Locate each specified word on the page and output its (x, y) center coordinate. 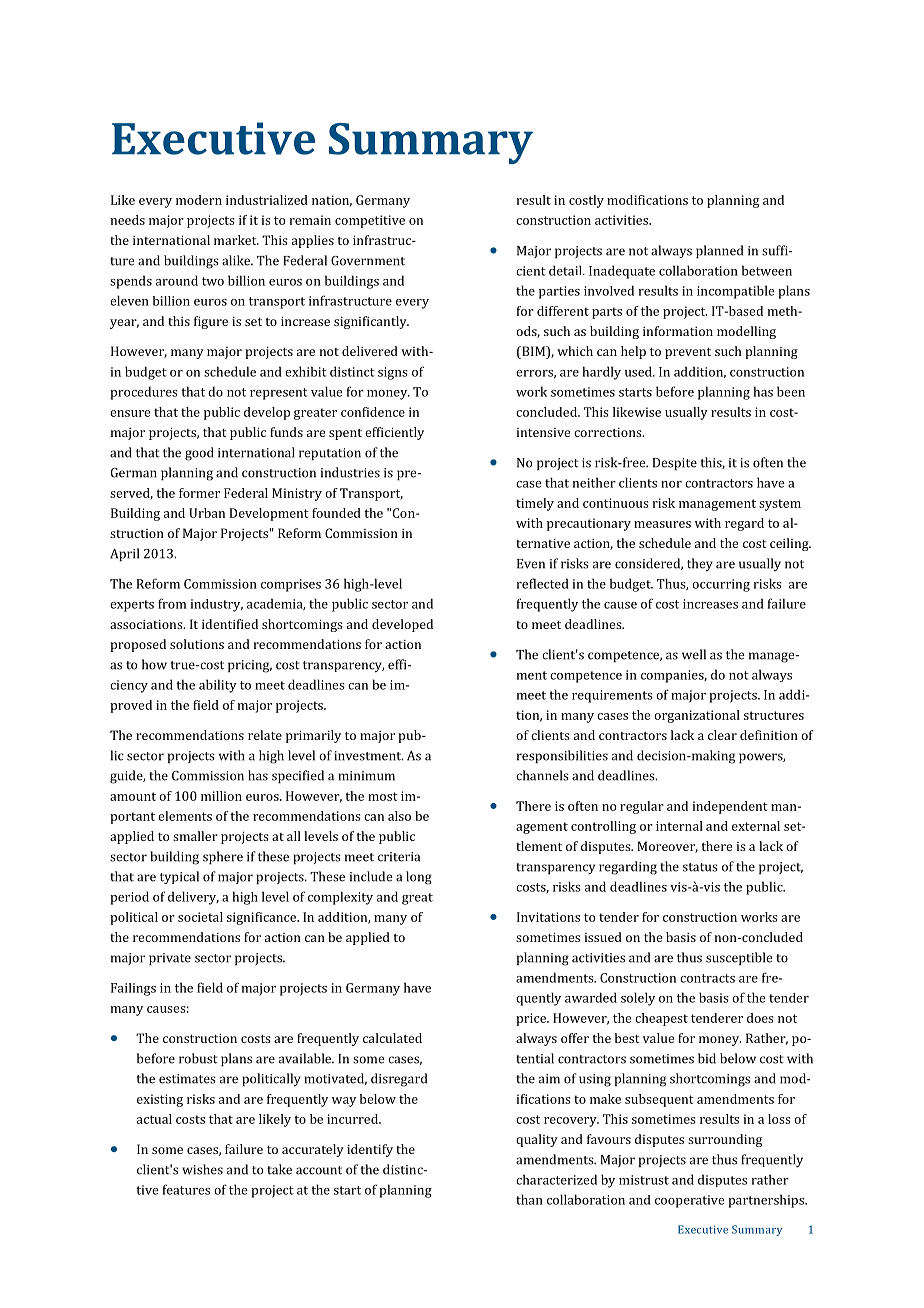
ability (218, 686)
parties (559, 292)
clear (722, 735)
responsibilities (562, 756)
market (236, 240)
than (529, 1199)
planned (719, 251)
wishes (202, 1169)
